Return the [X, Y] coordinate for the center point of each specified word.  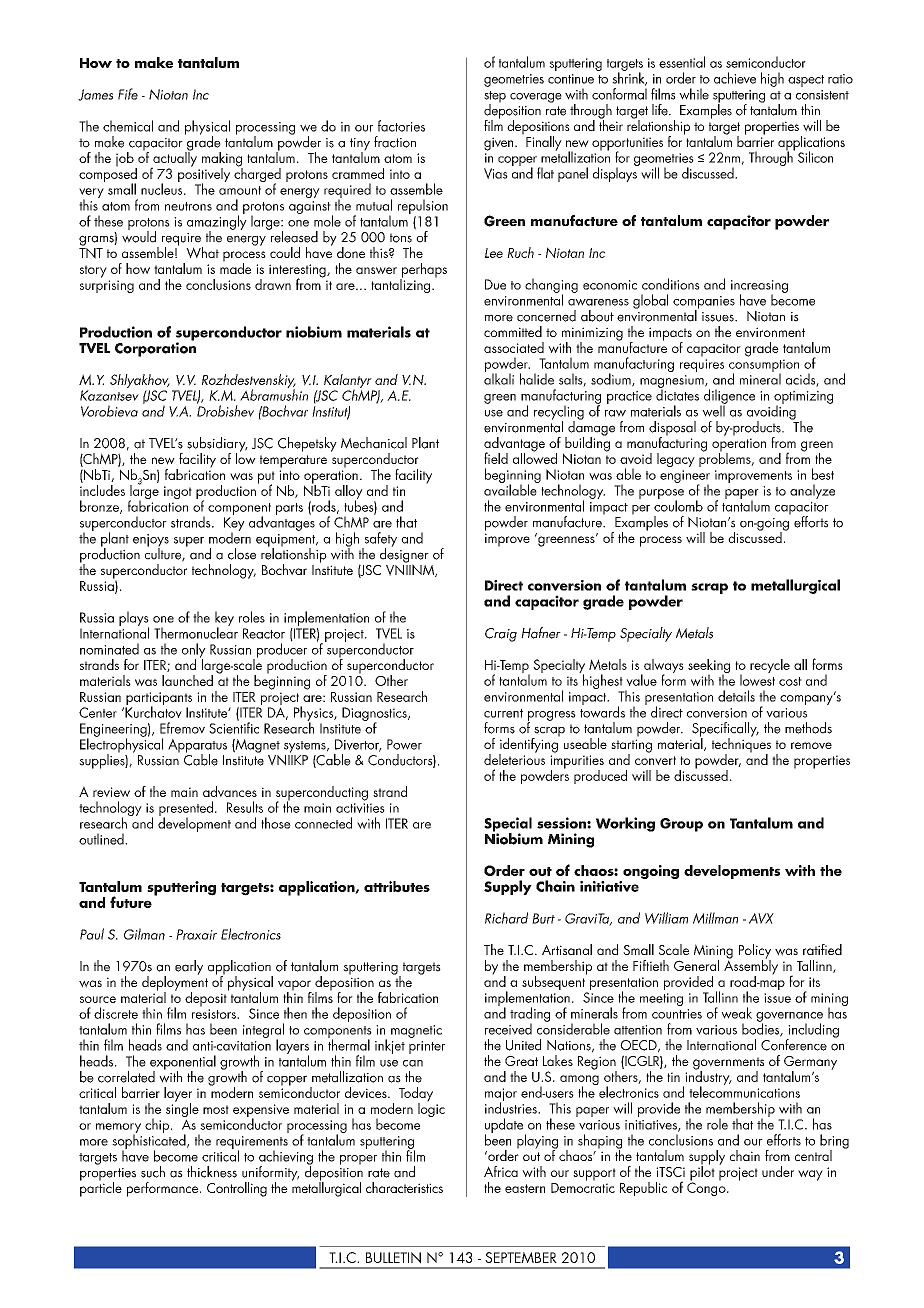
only [194, 651]
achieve [735, 78]
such [153, 1172]
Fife [128, 94]
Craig [501, 635]
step [495, 98]
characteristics [404, 1187]
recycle [770, 666]
